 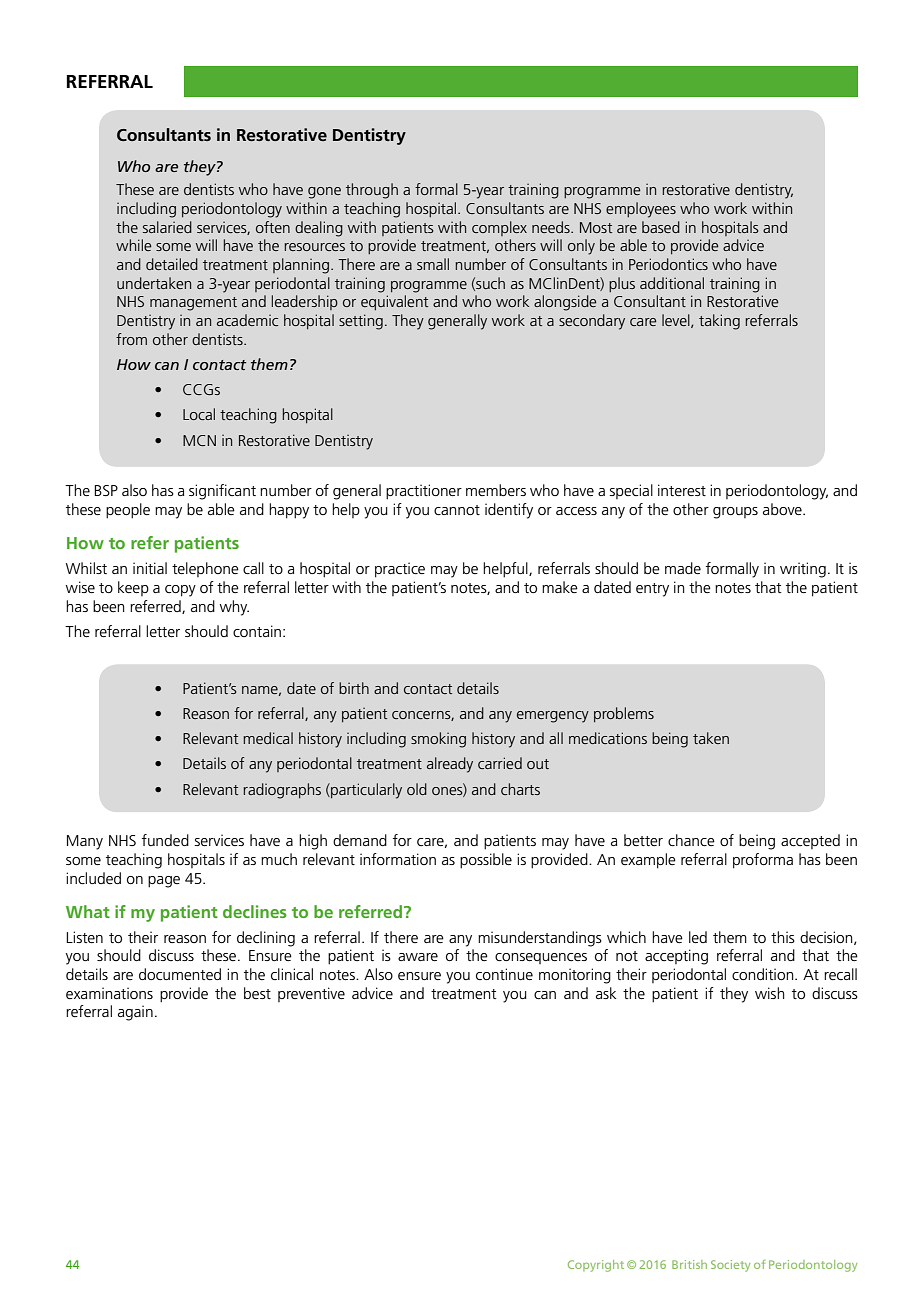 What do you see at coordinates (135, 1013) in the page?
I see `again` at bounding box center [135, 1013].
